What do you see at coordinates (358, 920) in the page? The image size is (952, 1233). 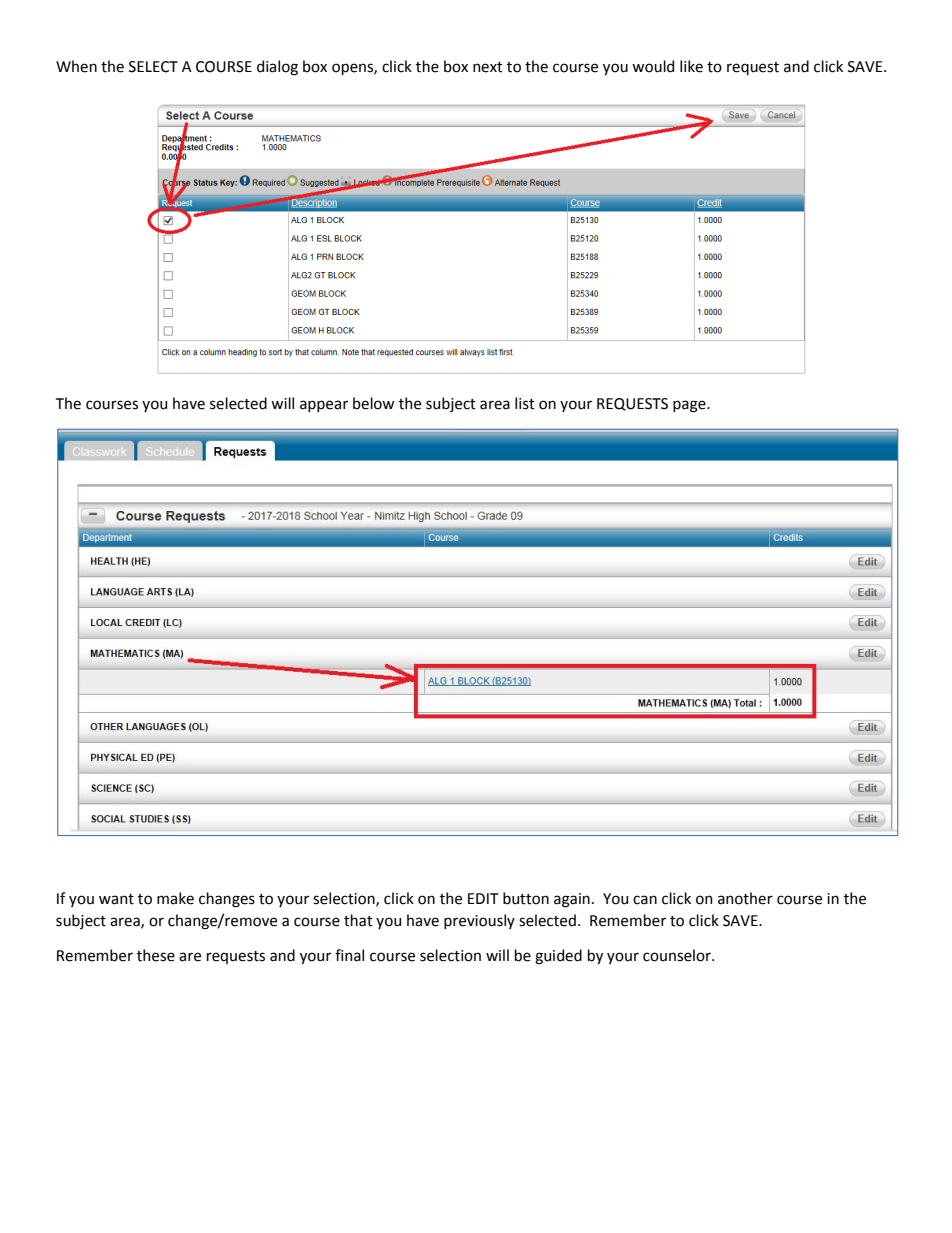 I see `that` at bounding box center [358, 920].
